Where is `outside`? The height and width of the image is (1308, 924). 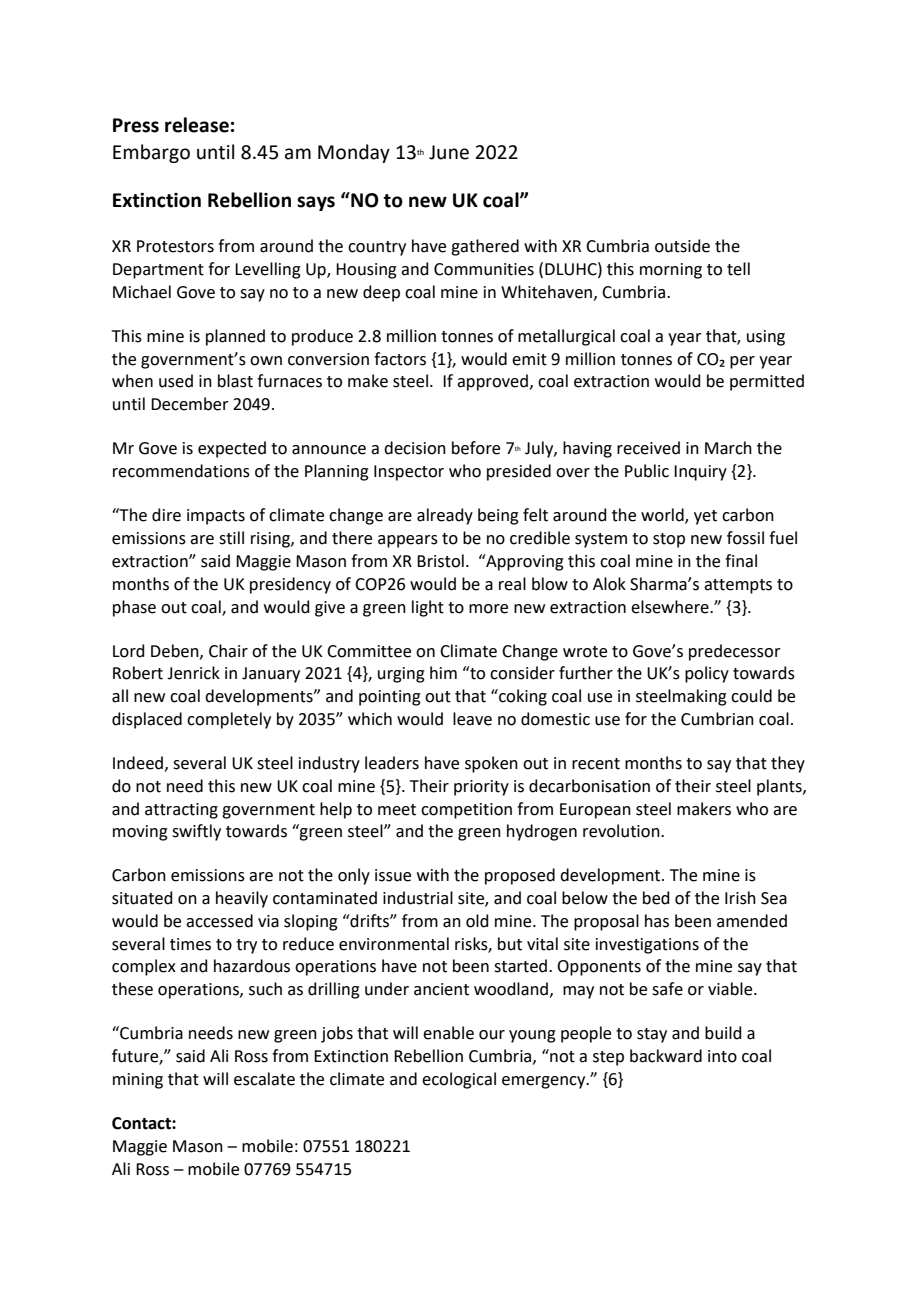
outside is located at coordinates (682, 246).
